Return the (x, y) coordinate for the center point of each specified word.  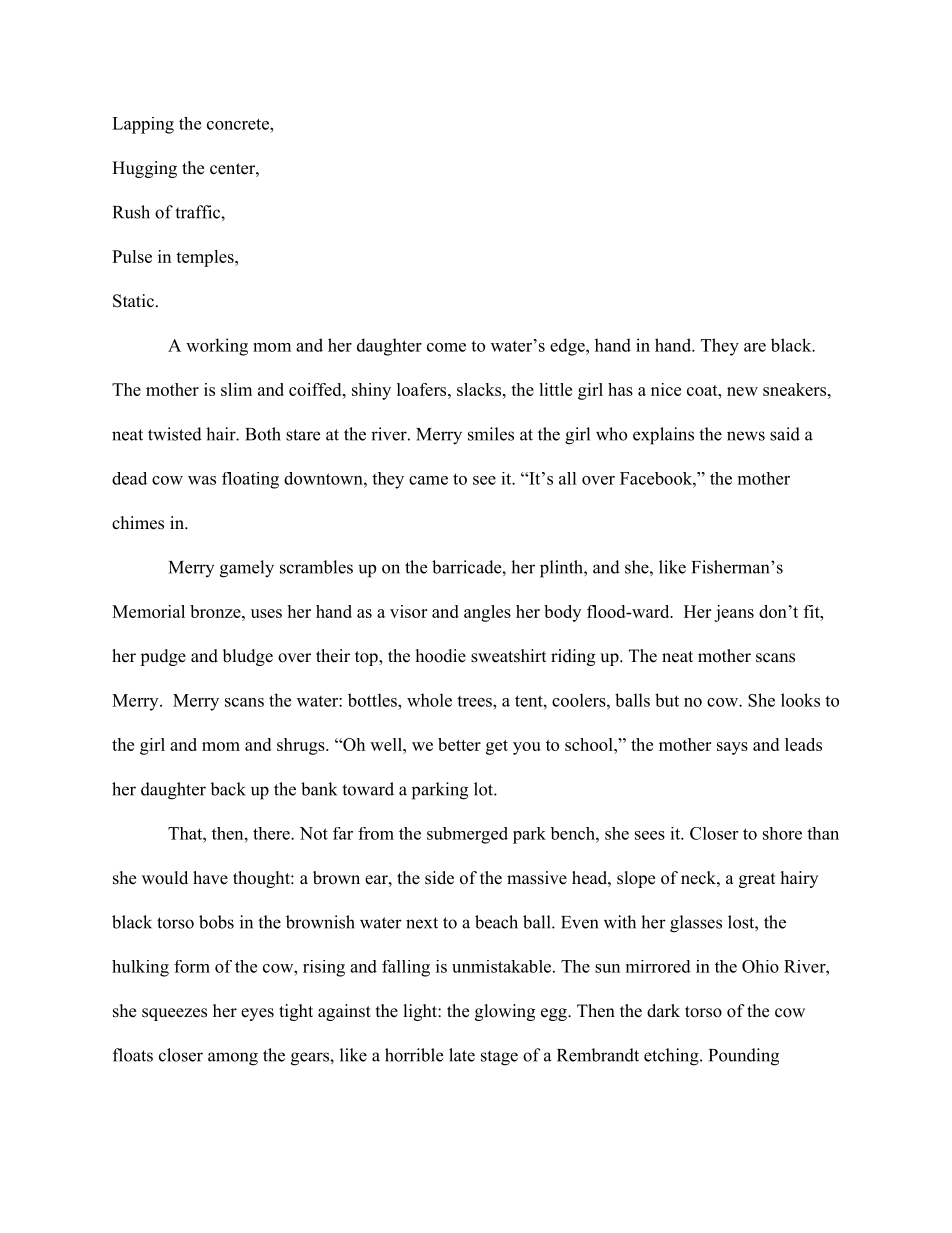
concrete (239, 124)
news (746, 436)
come (446, 347)
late (462, 1055)
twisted (175, 434)
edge (568, 347)
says (732, 748)
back (228, 789)
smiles (491, 434)
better (459, 744)
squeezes (174, 1014)
